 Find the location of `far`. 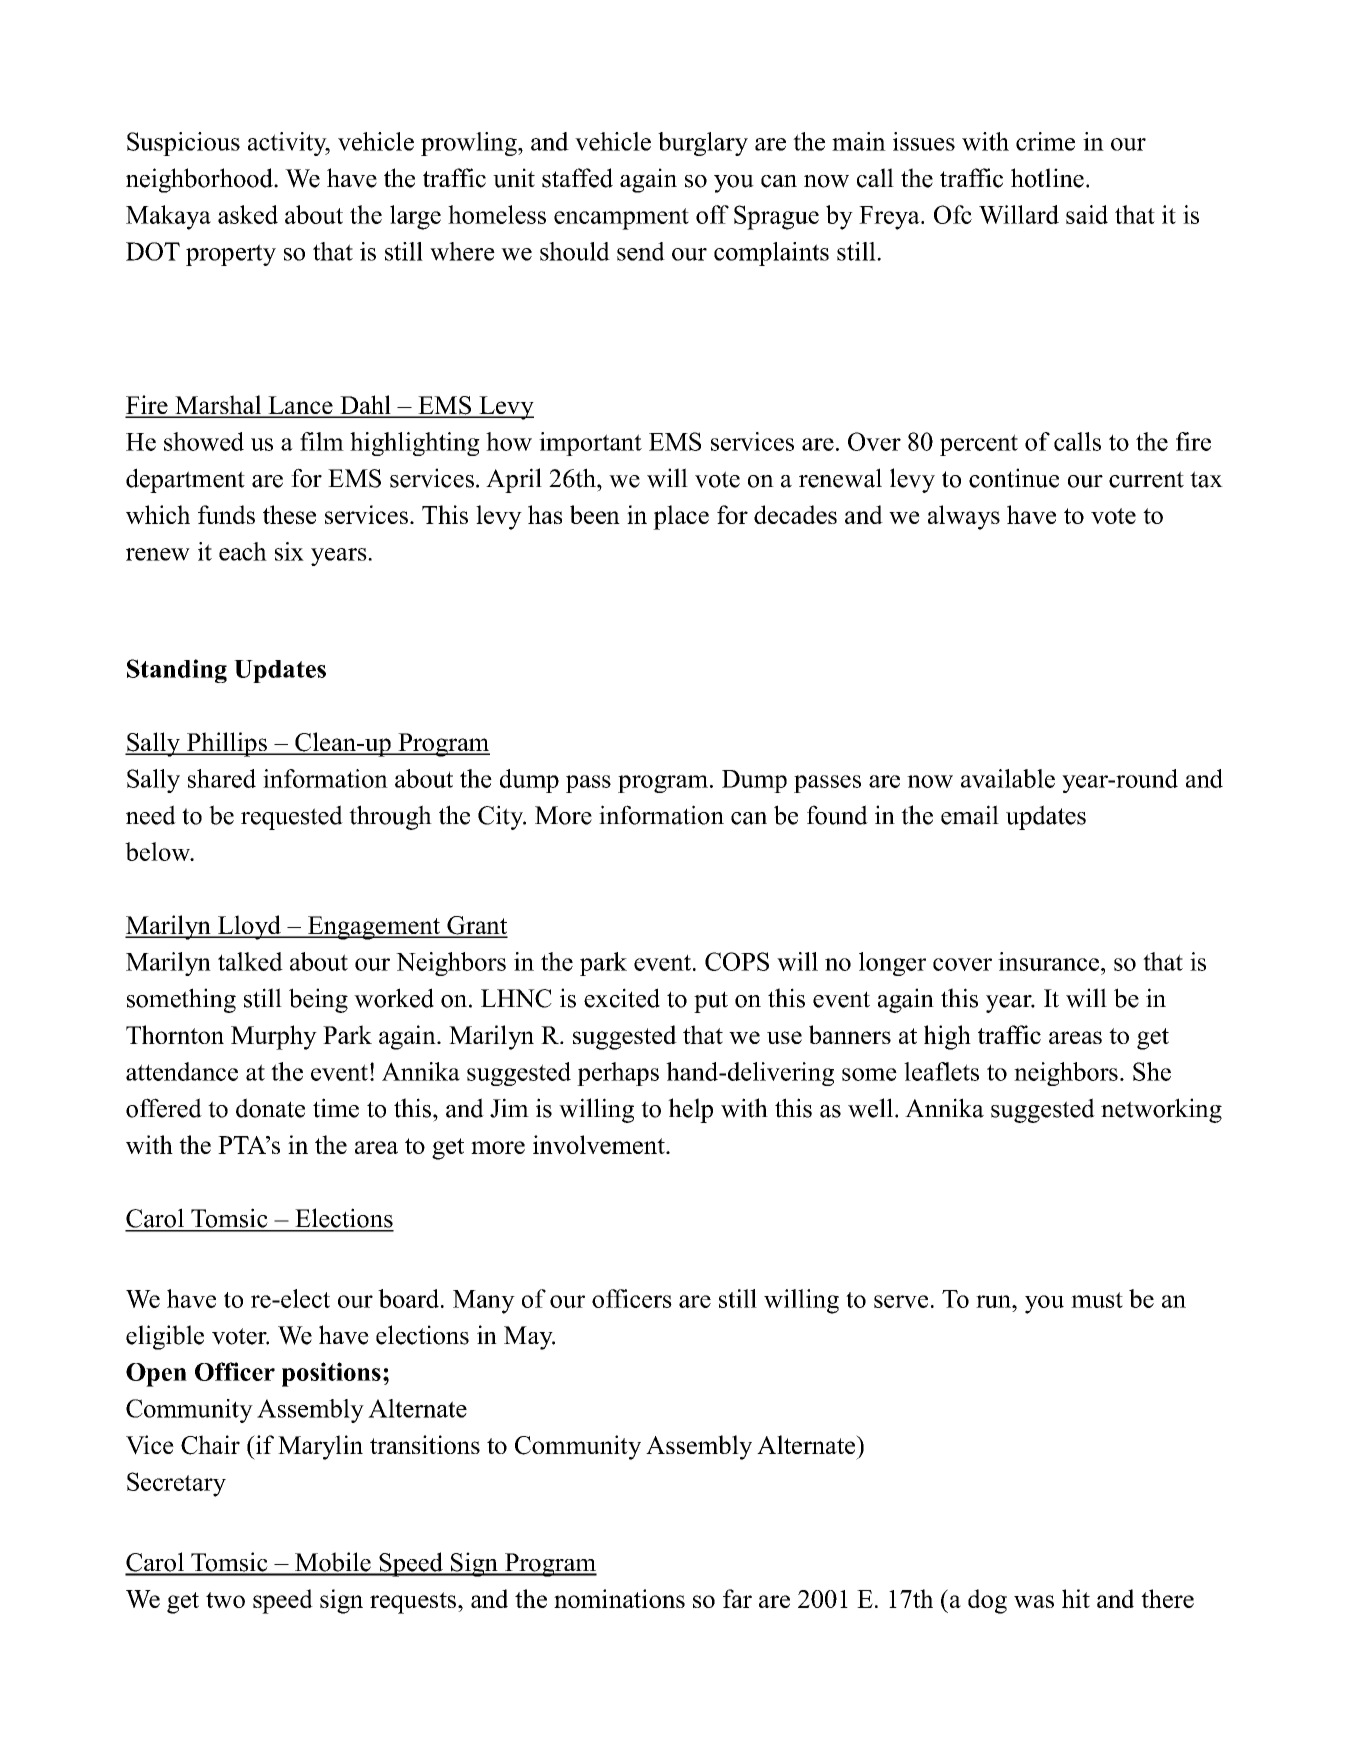

far is located at coordinates (737, 1598).
